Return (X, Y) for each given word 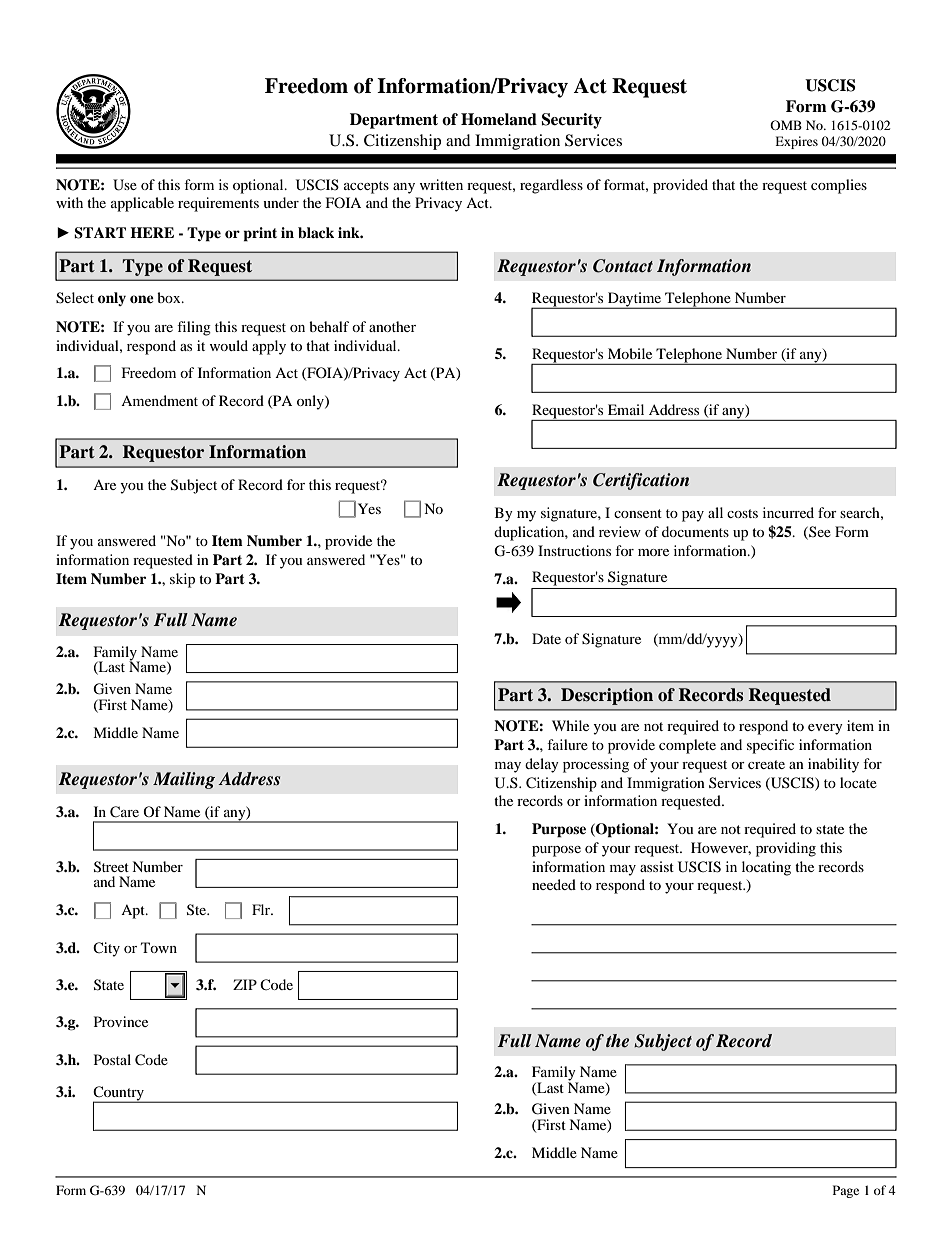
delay (542, 765)
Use (125, 185)
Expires (796, 142)
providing (786, 849)
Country (119, 1094)
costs (742, 513)
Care (124, 812)
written (441, 184)
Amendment (159, 400)
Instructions (574, 550)
